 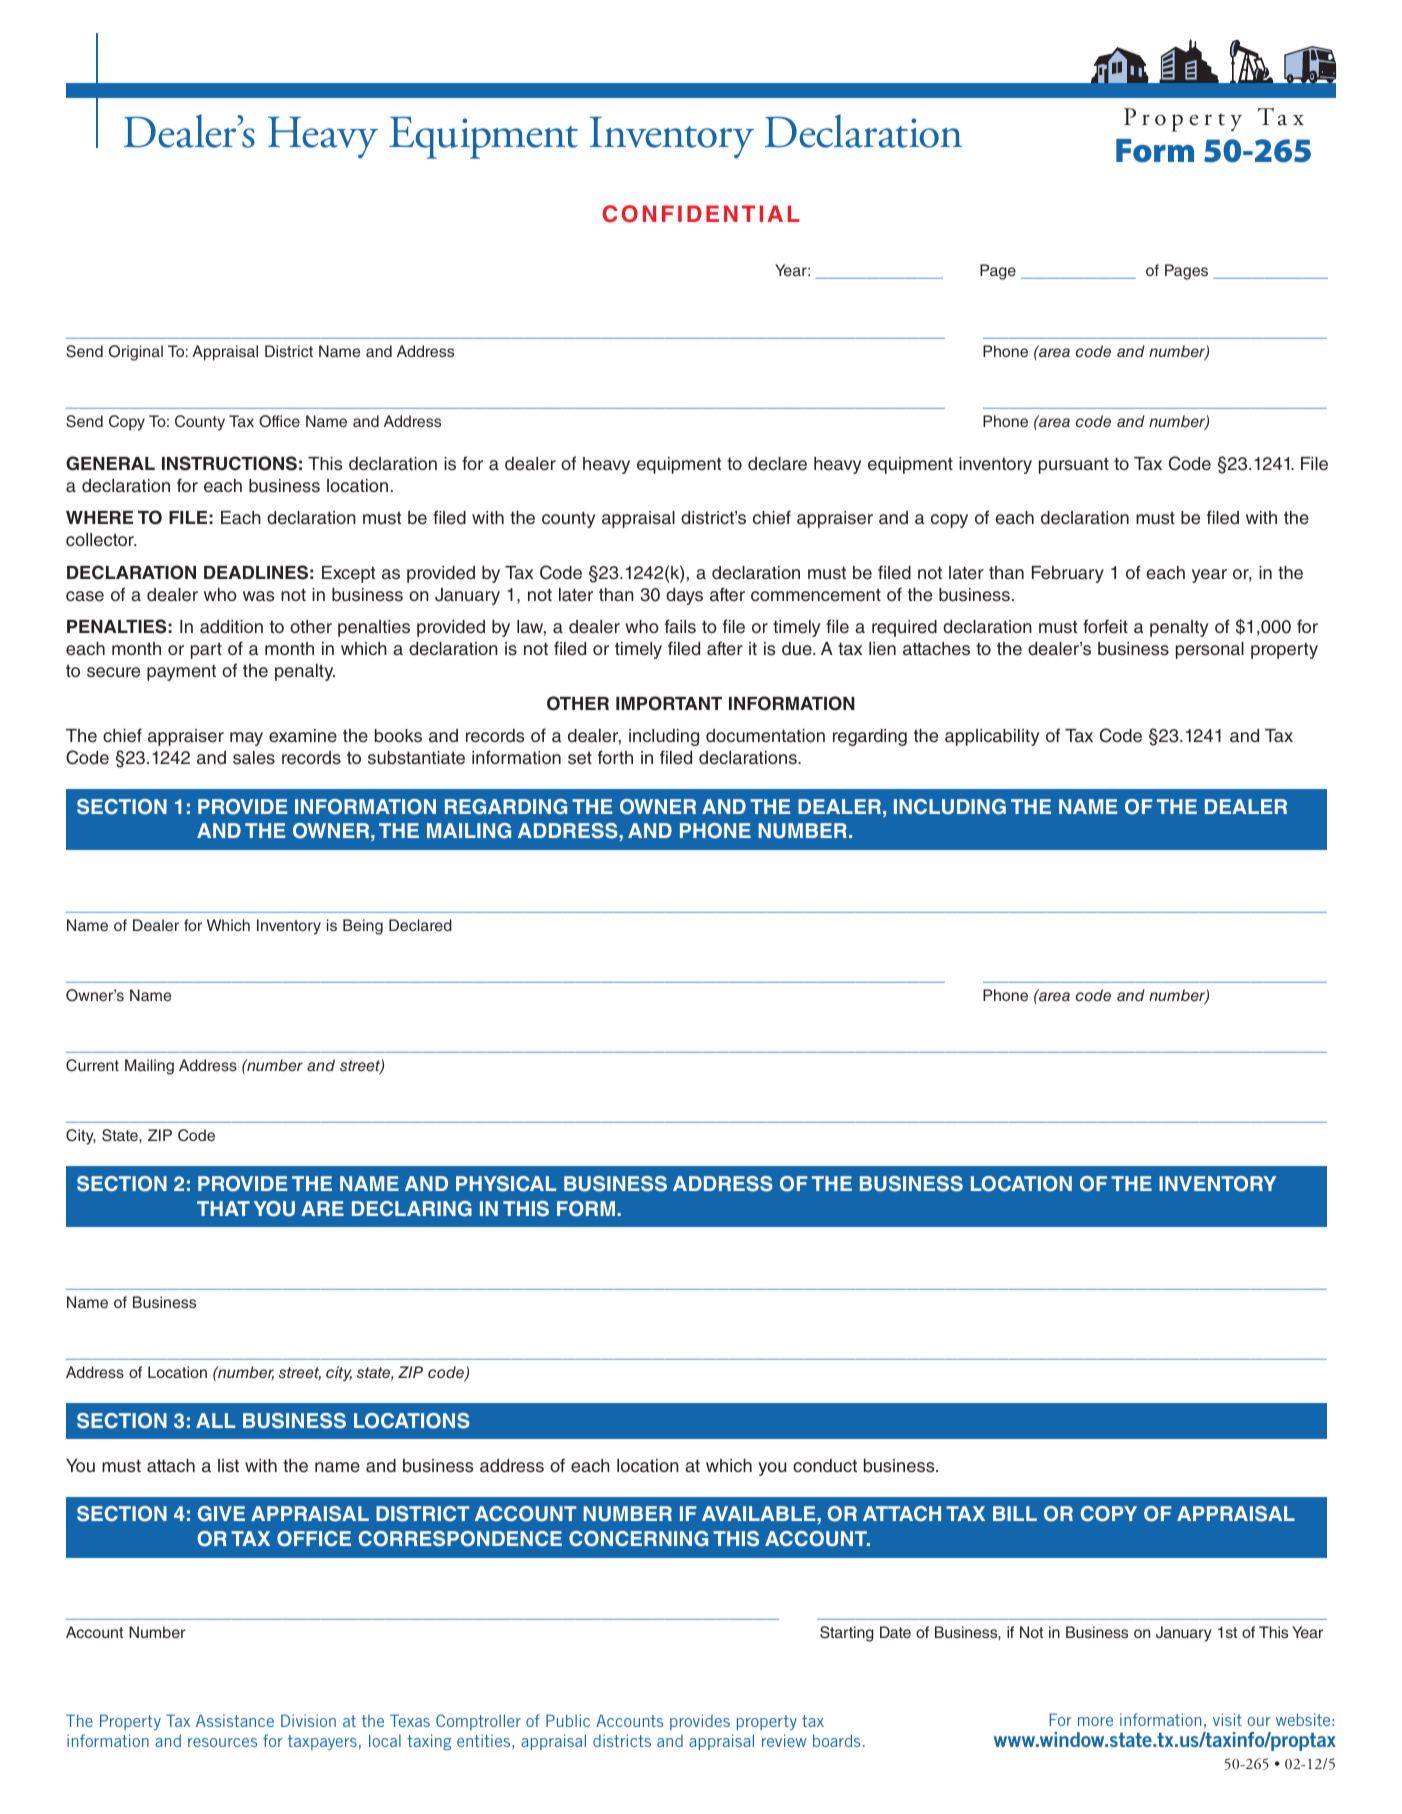 I want to click on sales, so click(x=254, y=758).
